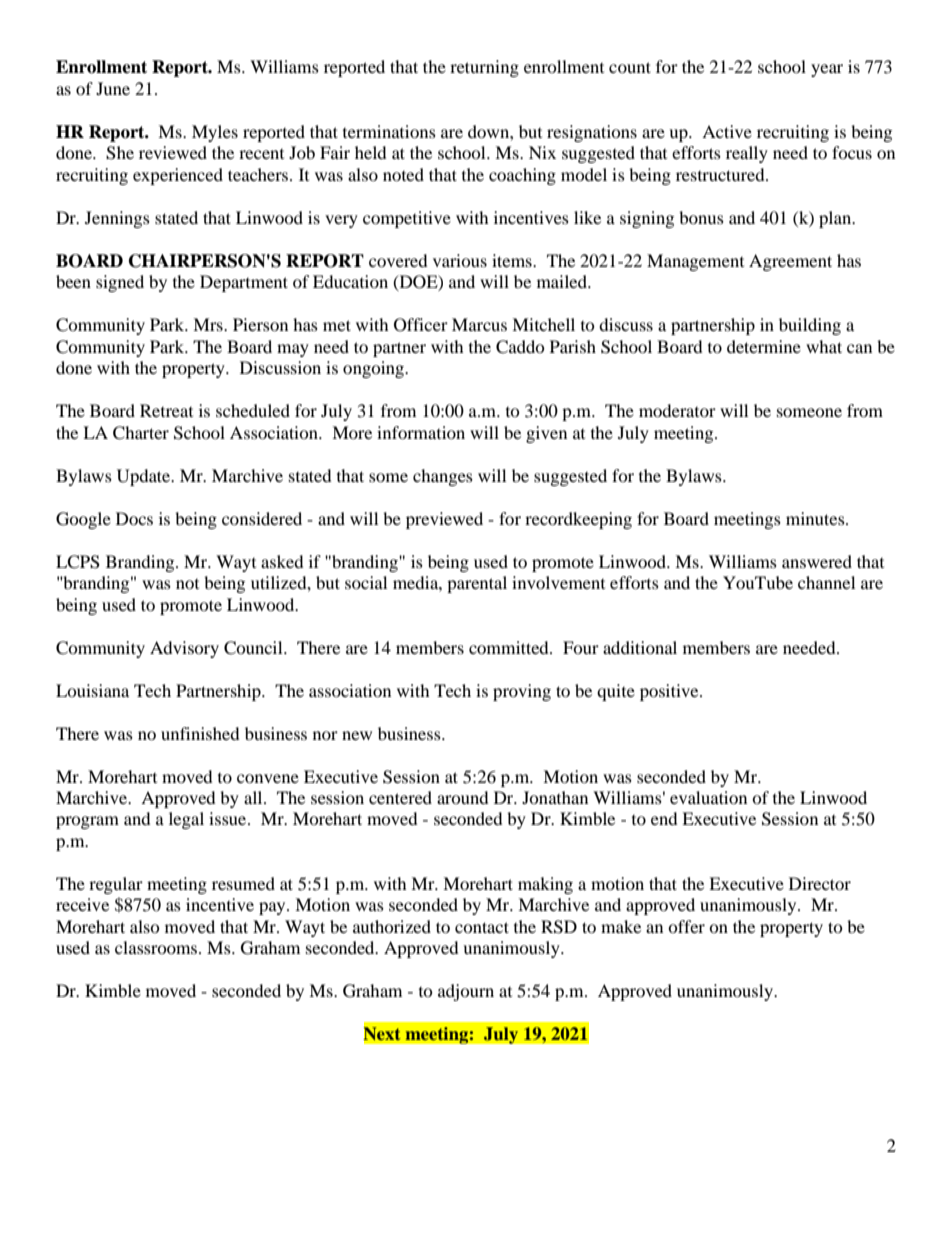 The image size is (952, 1233). What do you see at coordinates (482, 927) in the page?
I see `contact` at bounding box center [482, 927].
